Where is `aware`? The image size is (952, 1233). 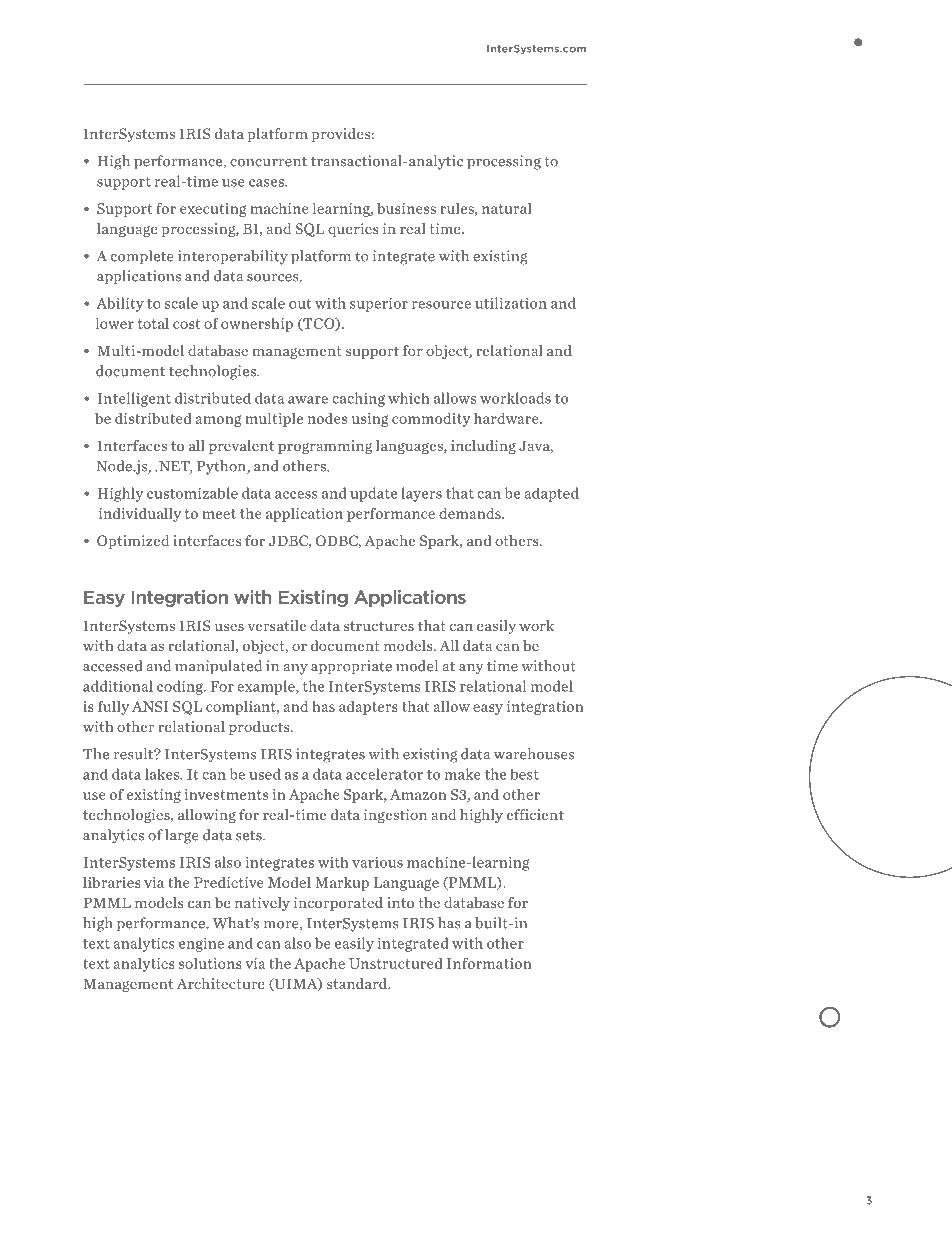 aware is located at coordinates (308, 400).
